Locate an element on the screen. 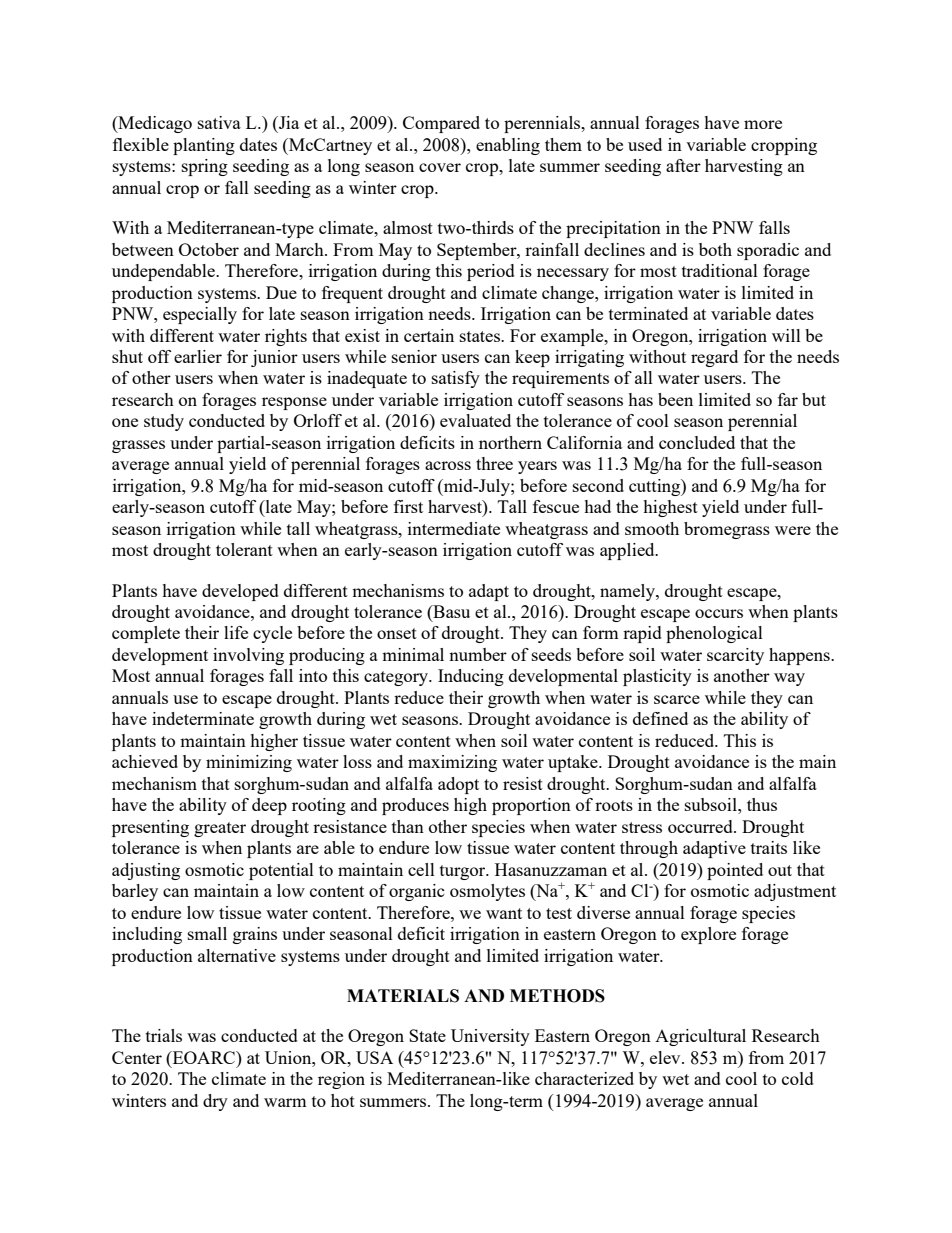  number is located at coordinates (478, 654).
